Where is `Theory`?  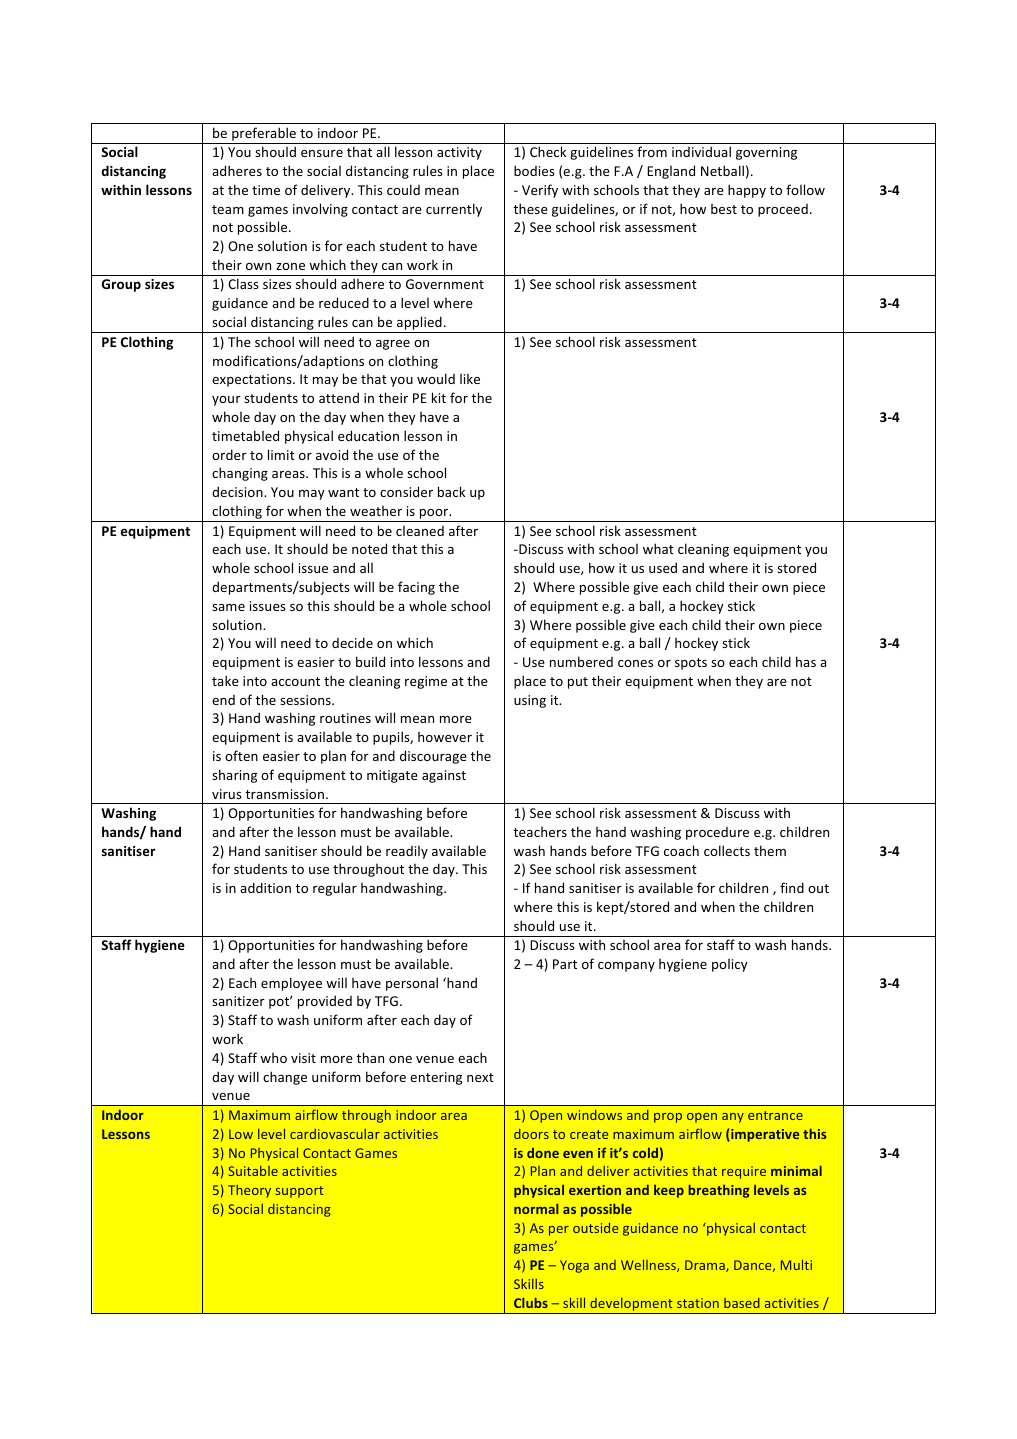 Theory is located at coordinates (249, 1191).
